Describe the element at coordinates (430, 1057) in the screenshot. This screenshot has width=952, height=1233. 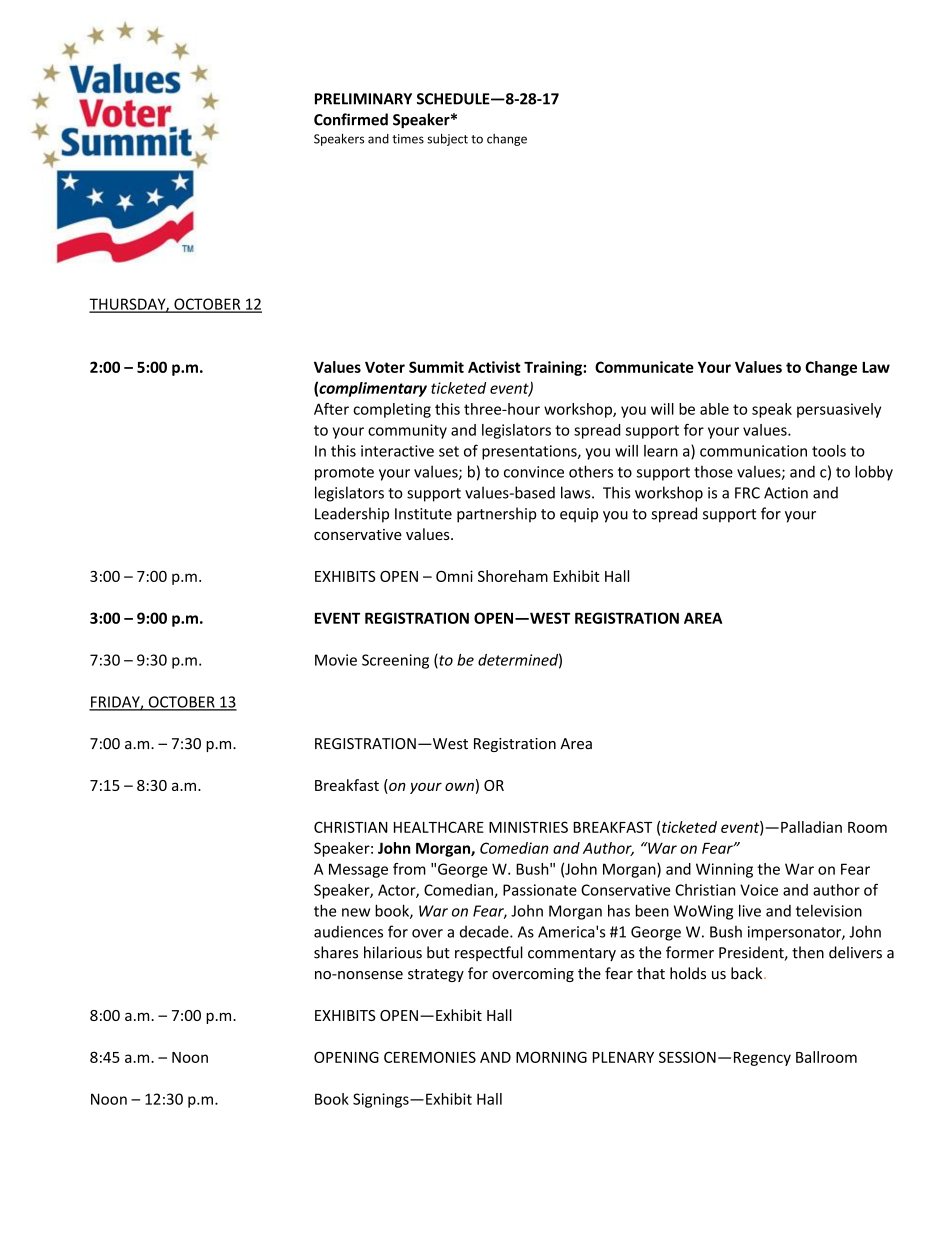
I see `CEREMONIES` at that location.
